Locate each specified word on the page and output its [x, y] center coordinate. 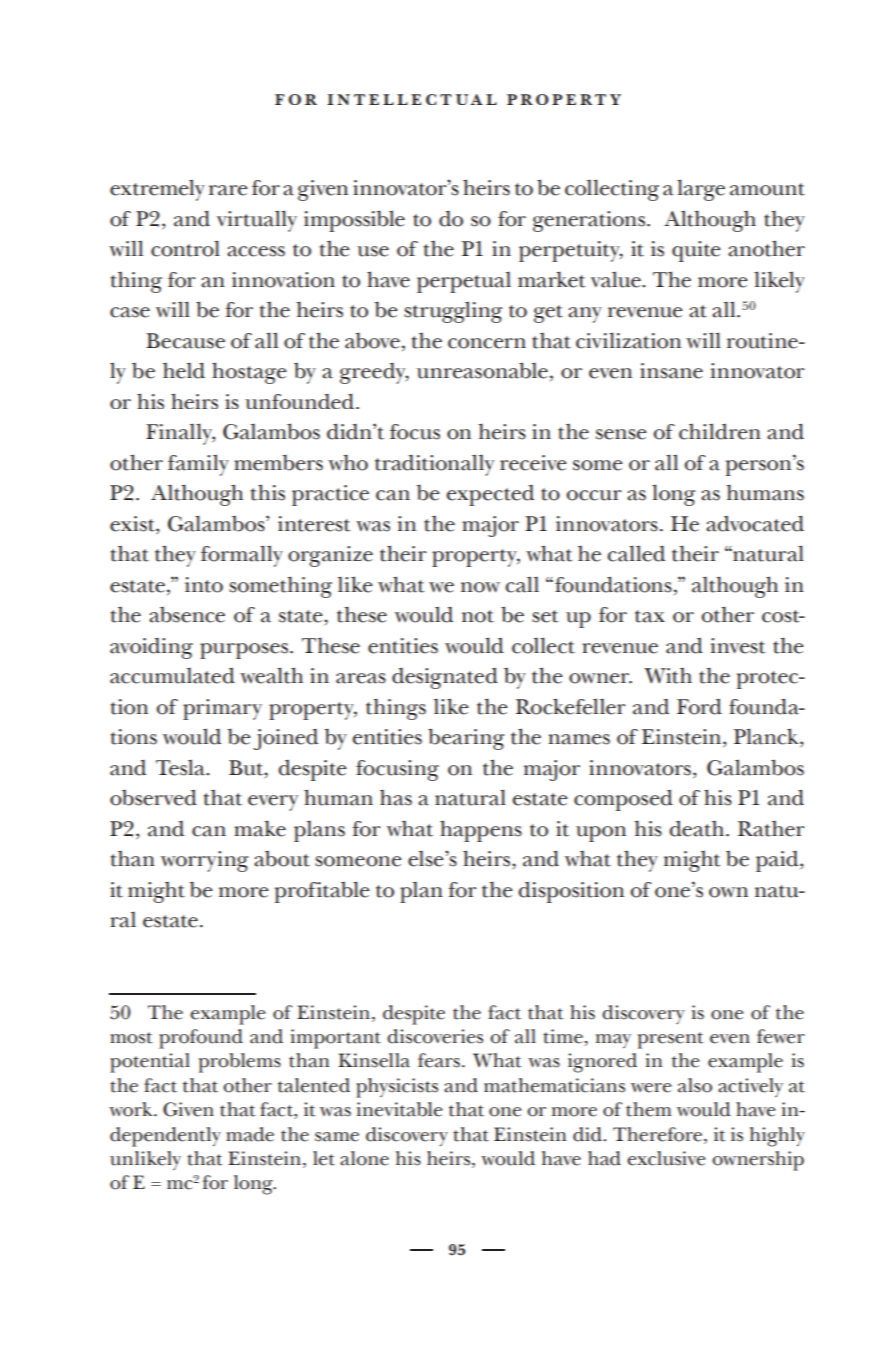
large [701, 190]
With [668, 676]
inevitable [400, 1109]
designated [445, 678]
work [132, 1109]
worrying [204, 861]
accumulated [172, 676]
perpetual [464, 282]
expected [490, 495]
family [198, 465]
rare [228, 190]
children [720, 431]
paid [778, 861]
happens [481, 831]
